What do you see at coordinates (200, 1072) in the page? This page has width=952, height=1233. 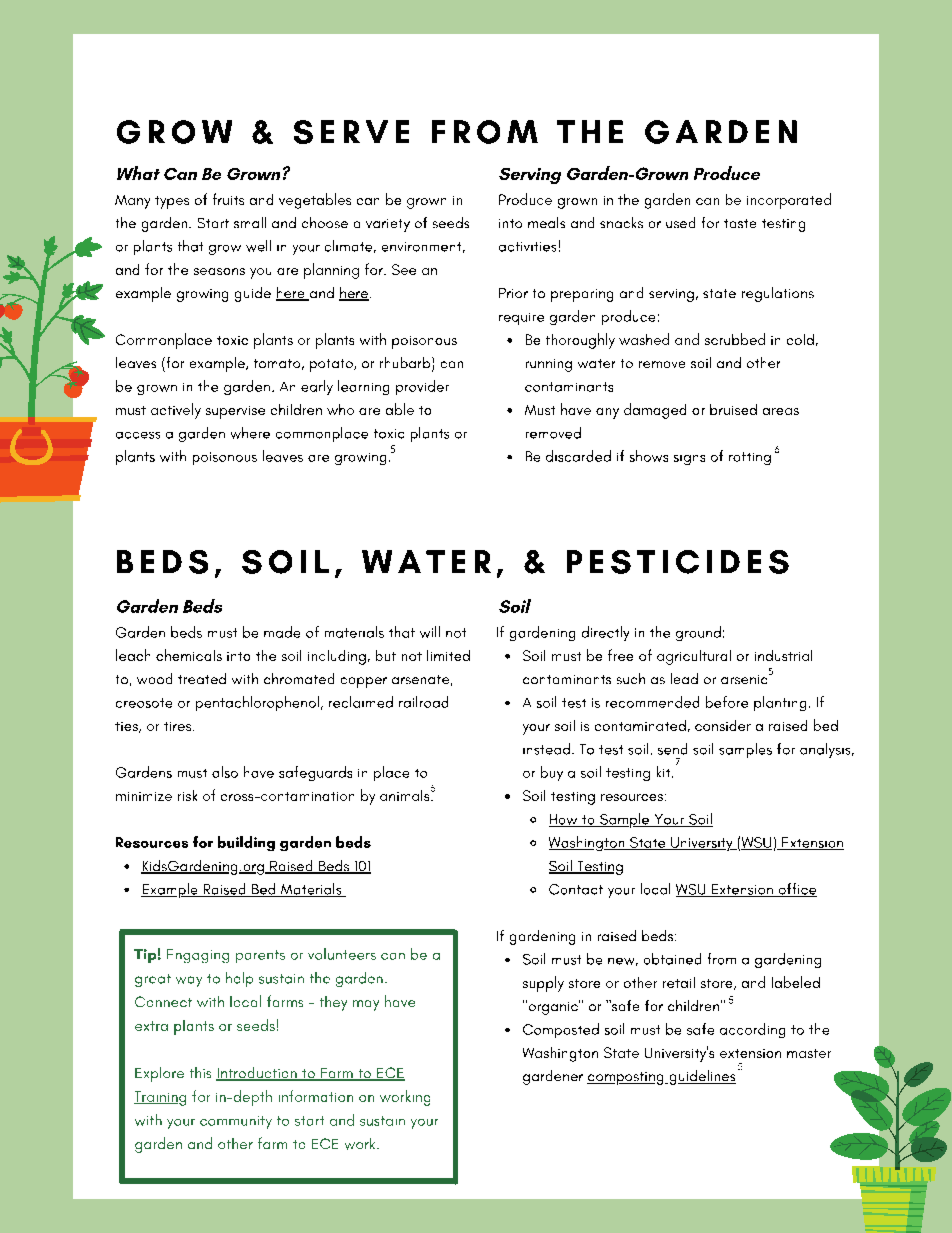 I see `this` at bounding box center [200, 1072].
